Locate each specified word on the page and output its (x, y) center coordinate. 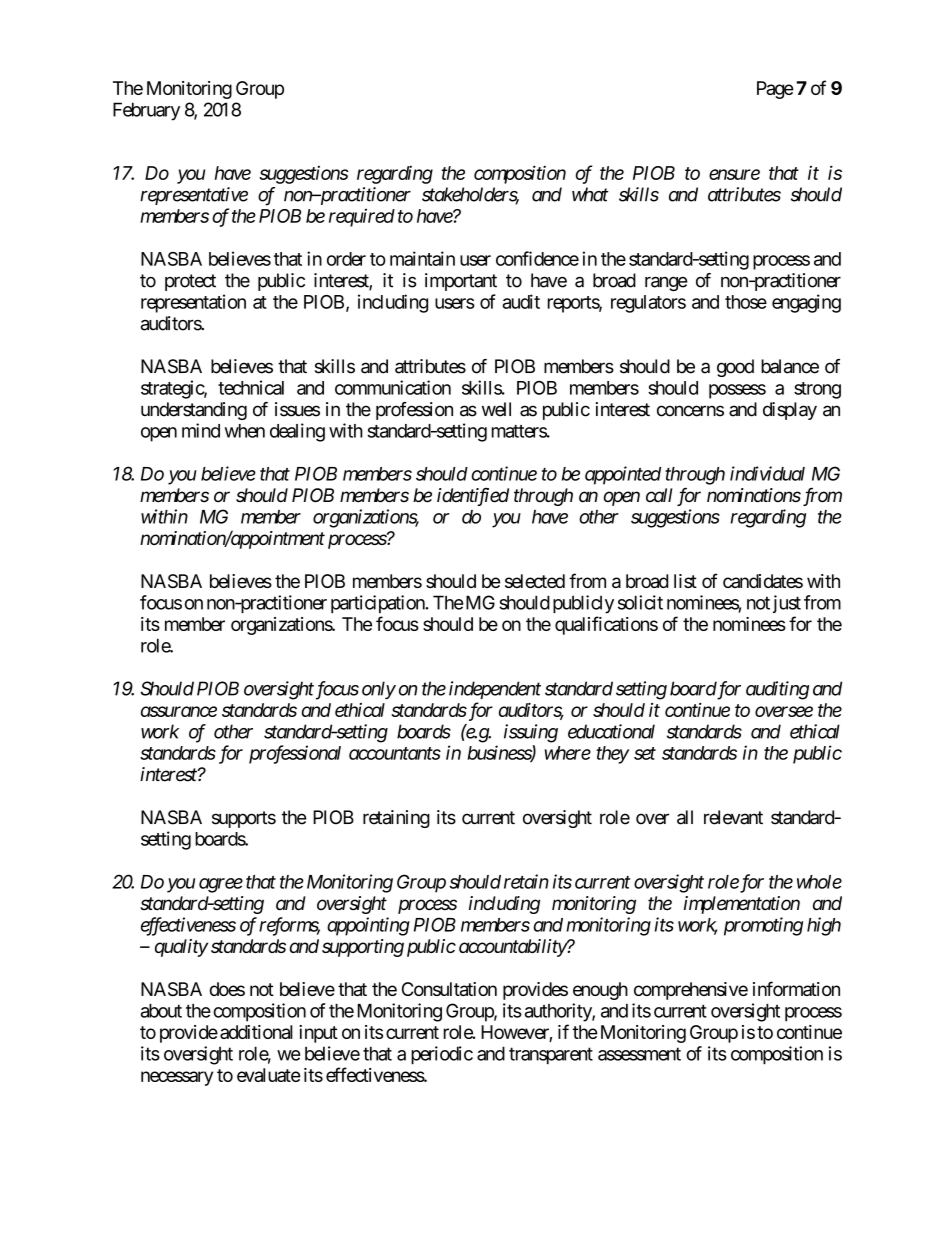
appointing (368, 926)
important (461, 282)
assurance (179, 711)
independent (495, 690)
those (746, 302)
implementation (742, 905)
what (590, 194)
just (787, 604)
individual (767, 473)
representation (193, 303)
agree (221, 885)
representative (194, 196)
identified (473, 497)
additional (256, 1032)
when (245, 431)
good (735, 368)
